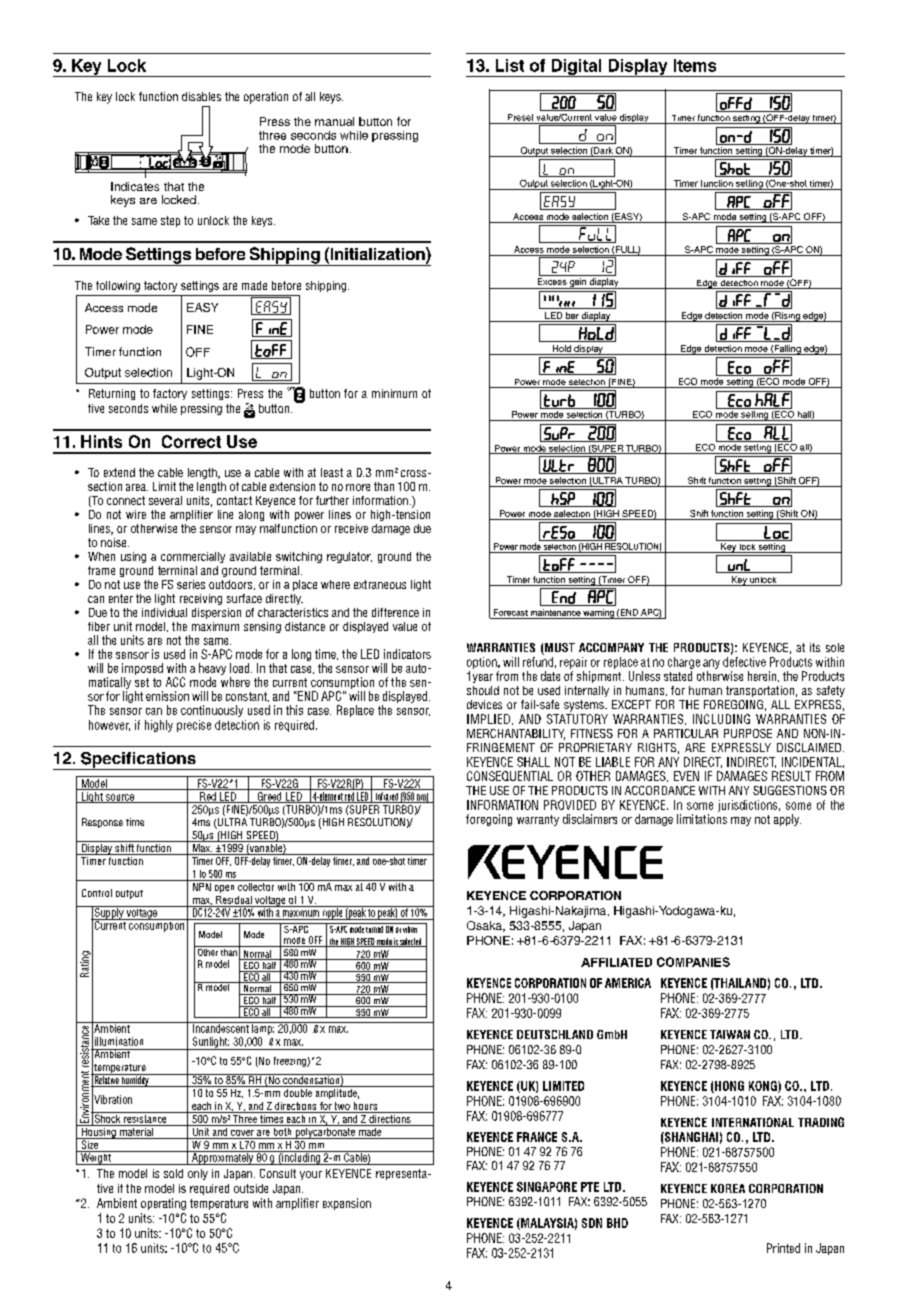  Describe the element at coordinates (201, 885) in the image. I see `NPN` at that location.
